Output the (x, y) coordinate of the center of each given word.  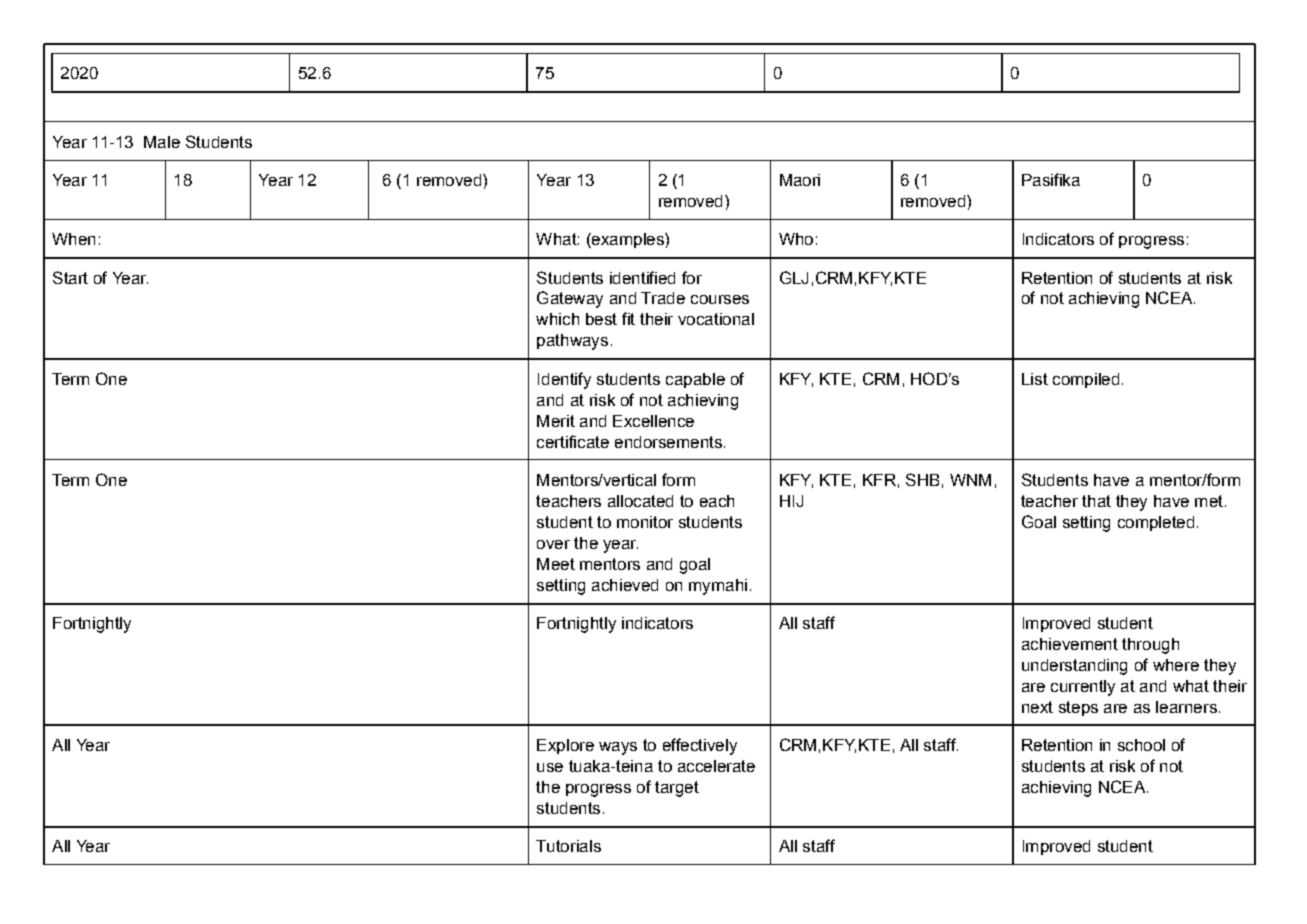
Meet (556, 564)
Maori (800, 180)
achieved (625, 585)
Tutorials (568, 846)
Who (796, 239)
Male (162, 142)
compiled (1086, 380)
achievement (1070, 644)
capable (695, 380)
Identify (564, 380)
